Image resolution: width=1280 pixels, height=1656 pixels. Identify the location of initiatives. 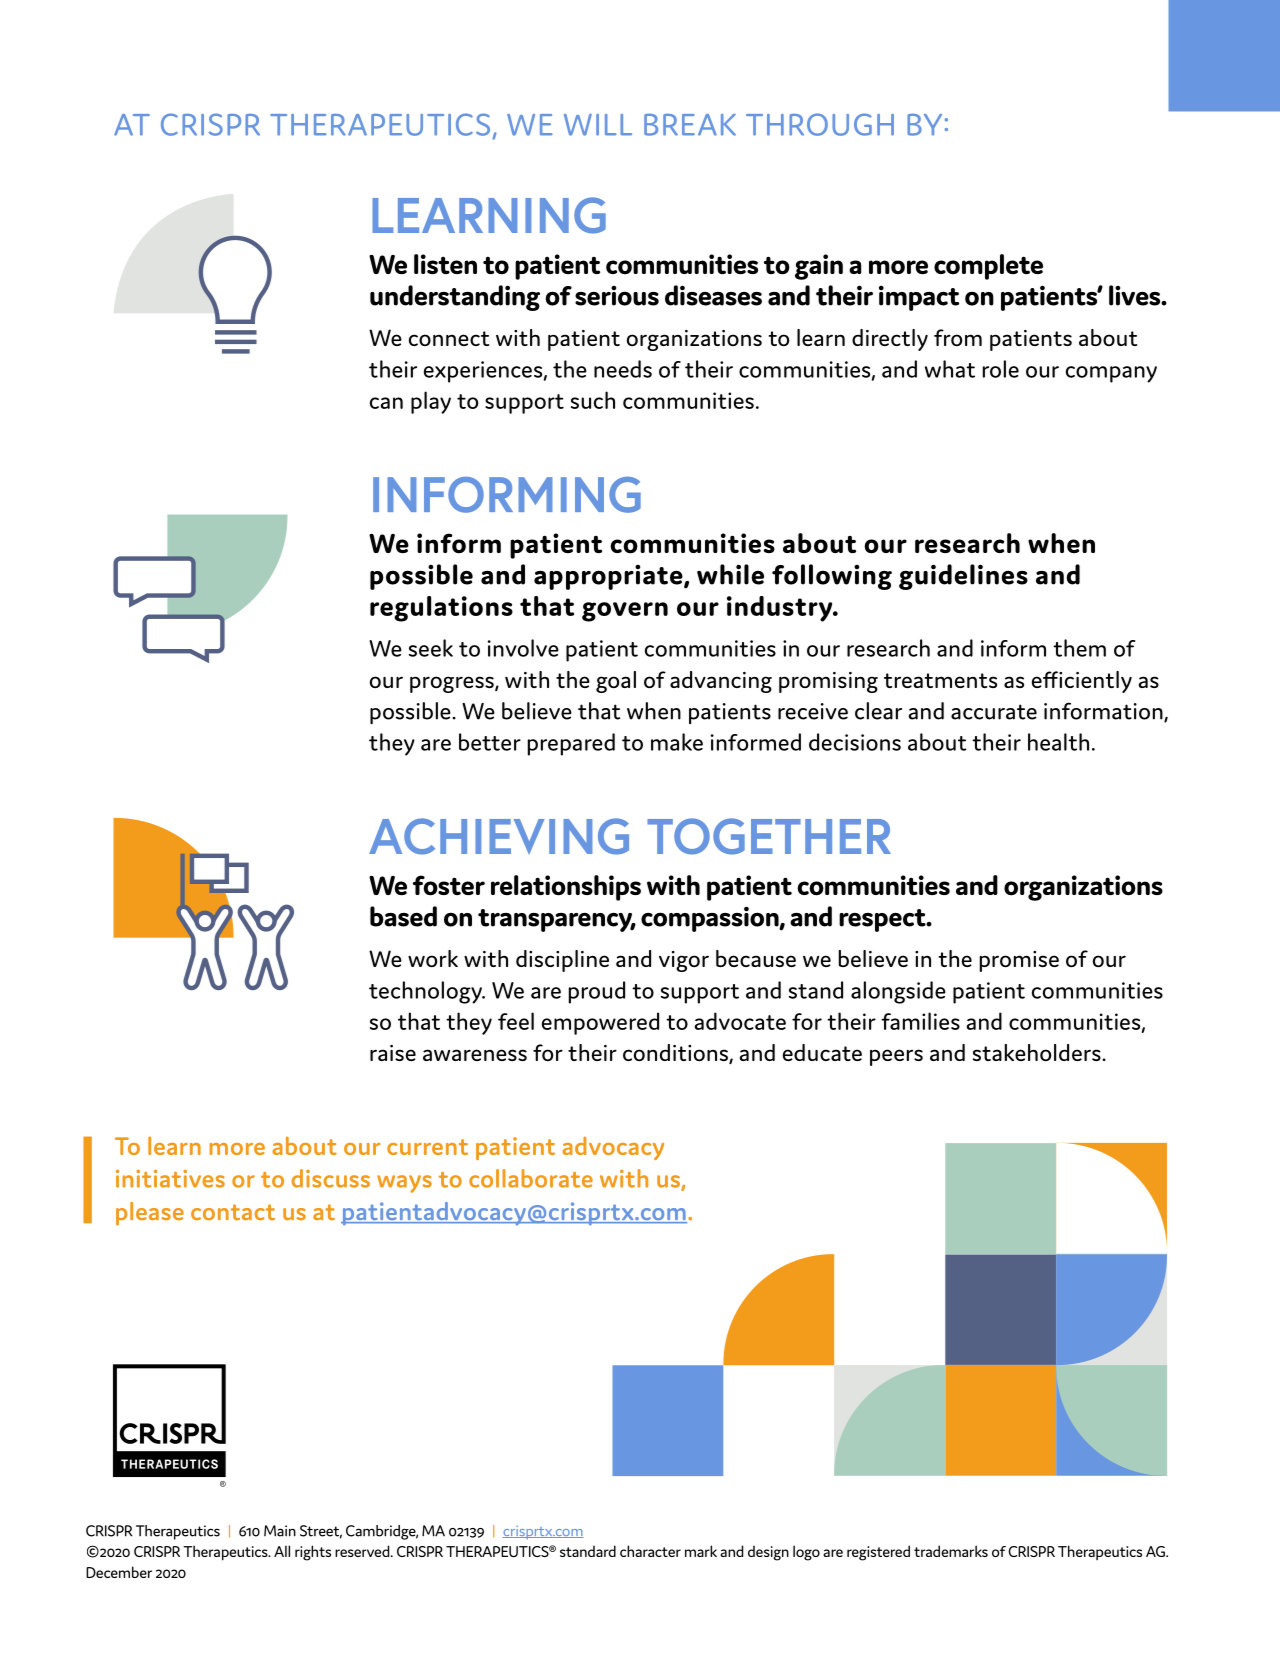
(170, 1179).
